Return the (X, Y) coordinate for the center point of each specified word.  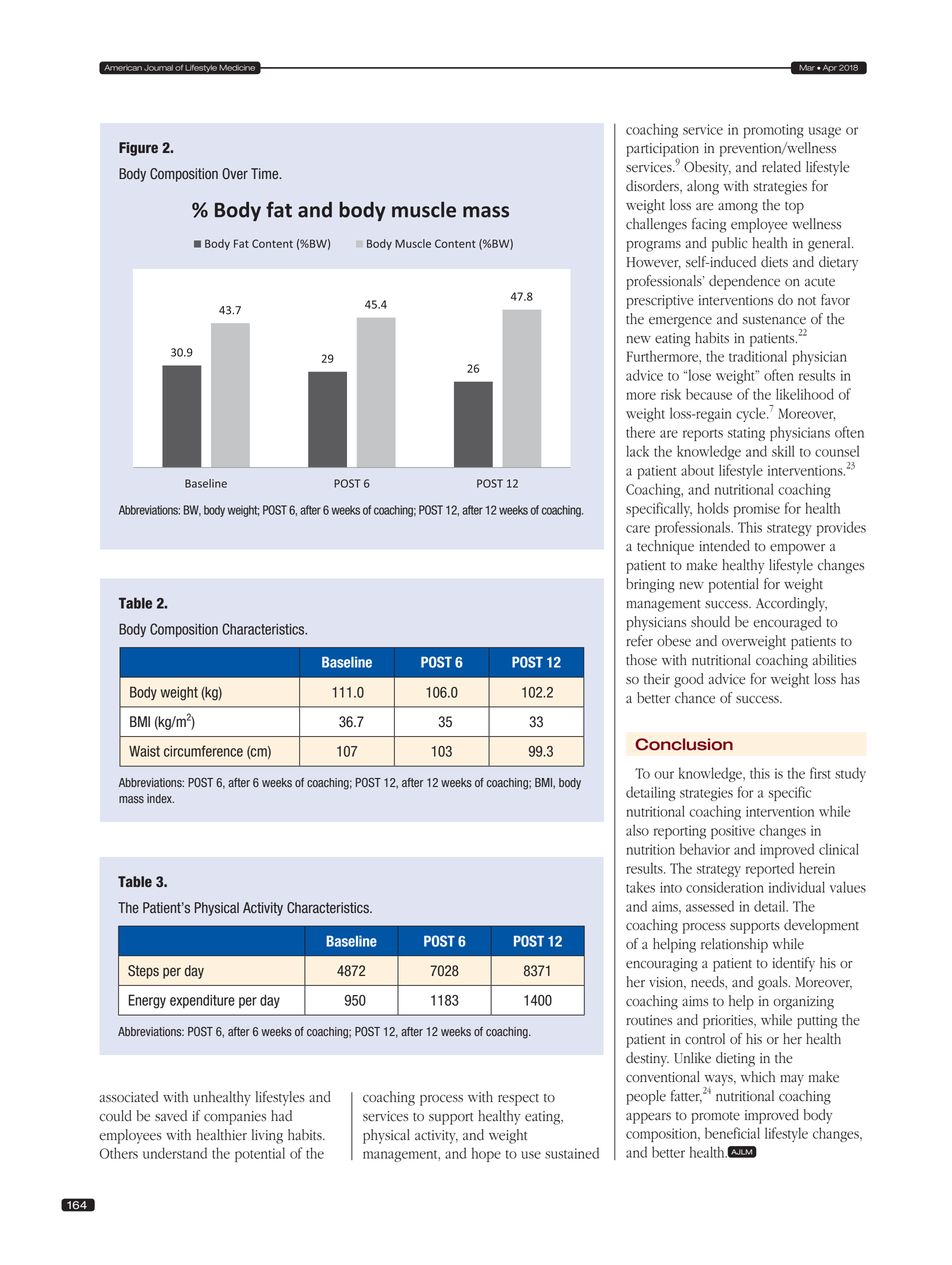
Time (266, 174)
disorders (653, 187)
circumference (203, 751)
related (781, 167)
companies (235, 1118)
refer (640, 641)
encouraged (787, 623)
